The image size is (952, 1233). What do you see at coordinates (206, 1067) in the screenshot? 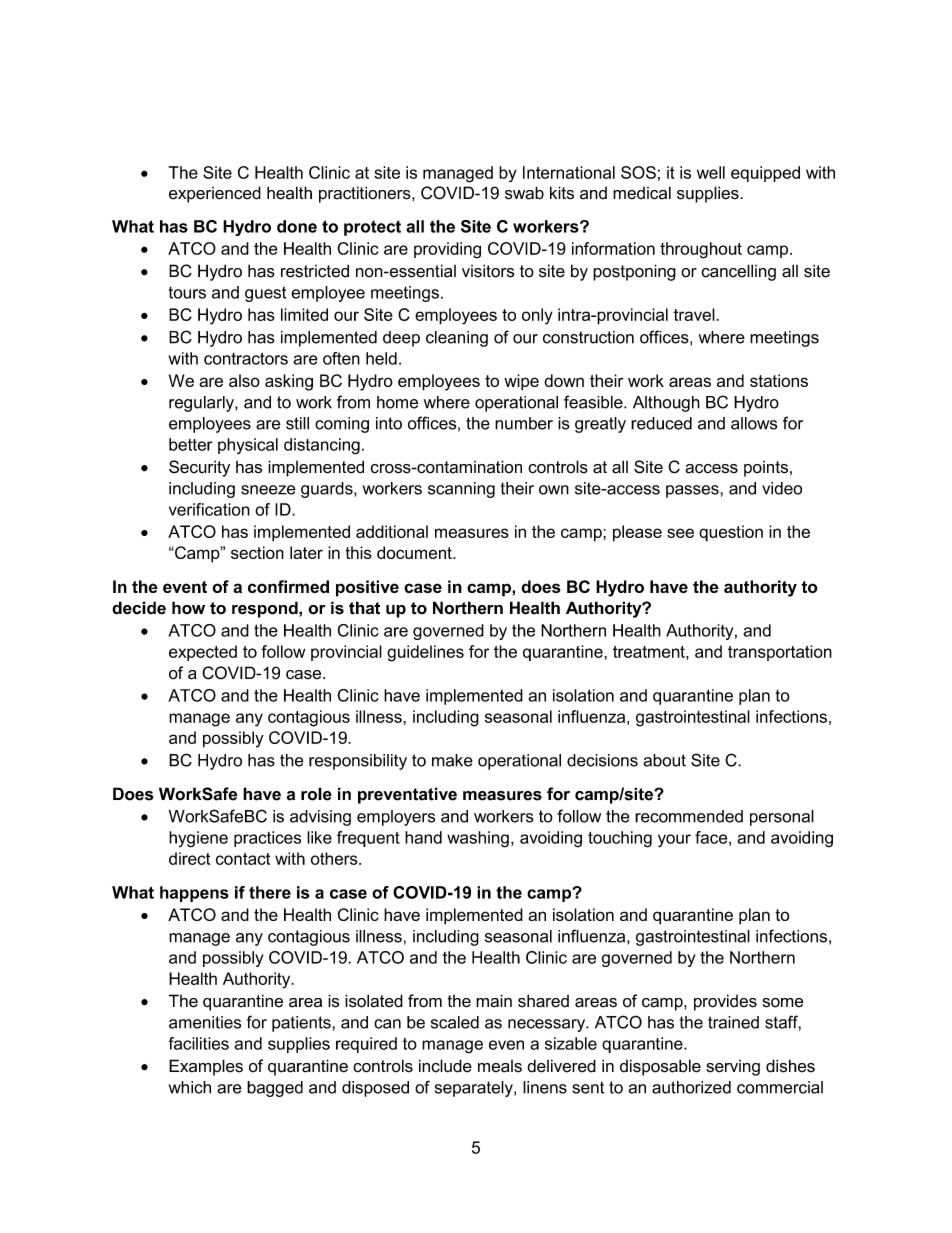
I see `Examples` at bounding box center [206, 1067].
